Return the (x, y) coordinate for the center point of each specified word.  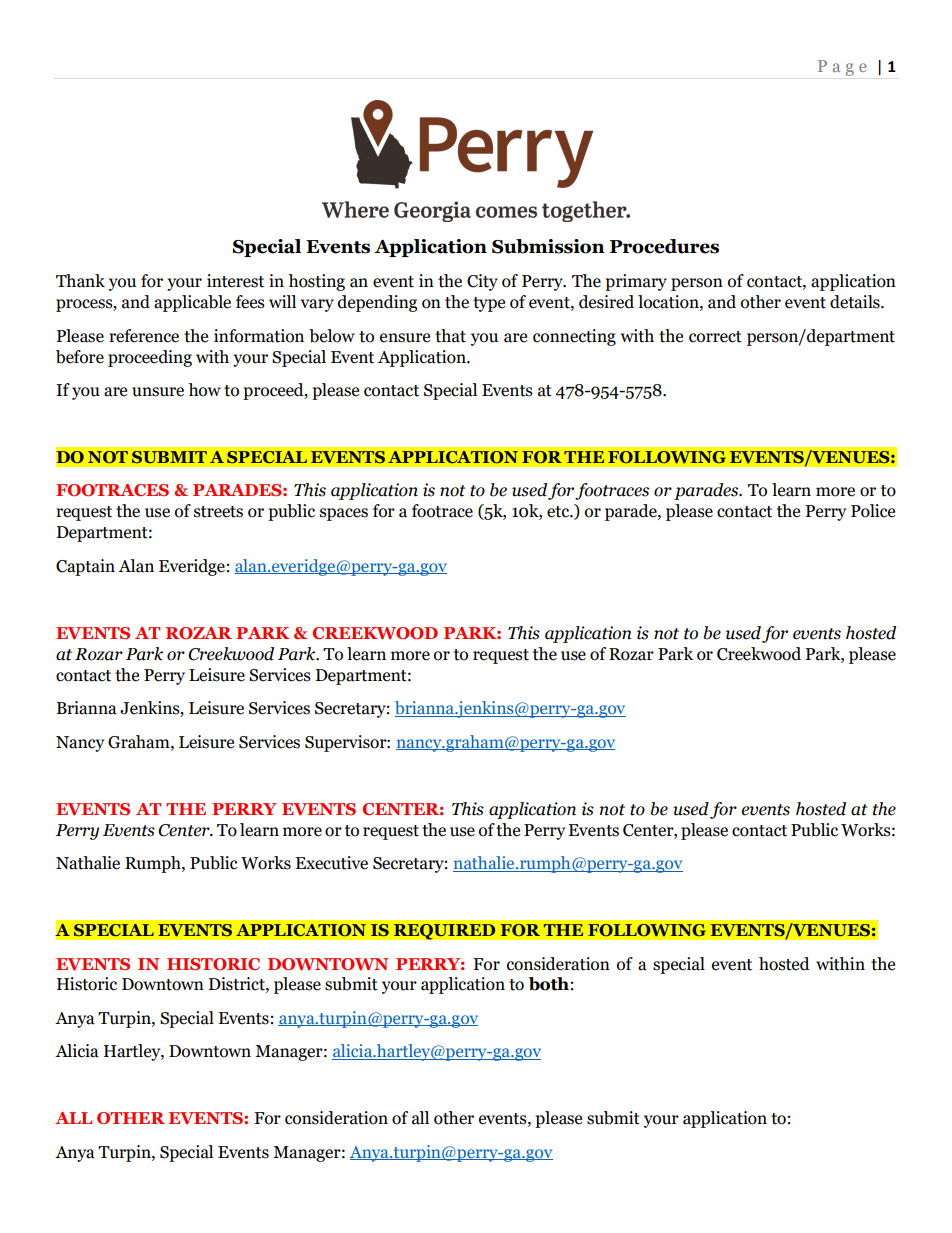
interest (235, 281)
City (482, 282)
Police (873, 511)
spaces (344, 514)
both (549, 984)
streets (218, 512)
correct (715, 337)
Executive (331, 863)
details (856, 302)
